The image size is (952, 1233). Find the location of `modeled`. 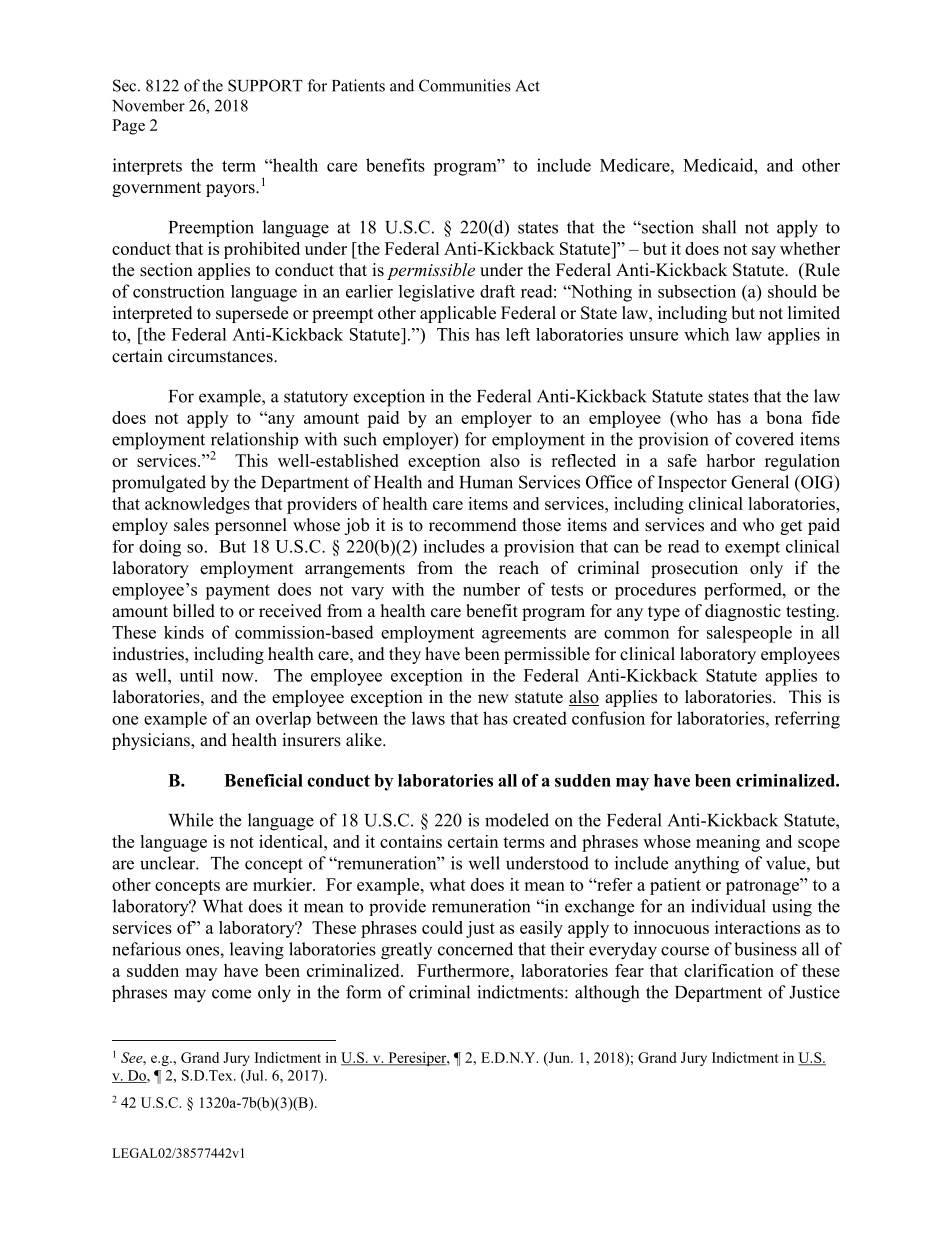

modeled is located at coordinates (517, 820).
